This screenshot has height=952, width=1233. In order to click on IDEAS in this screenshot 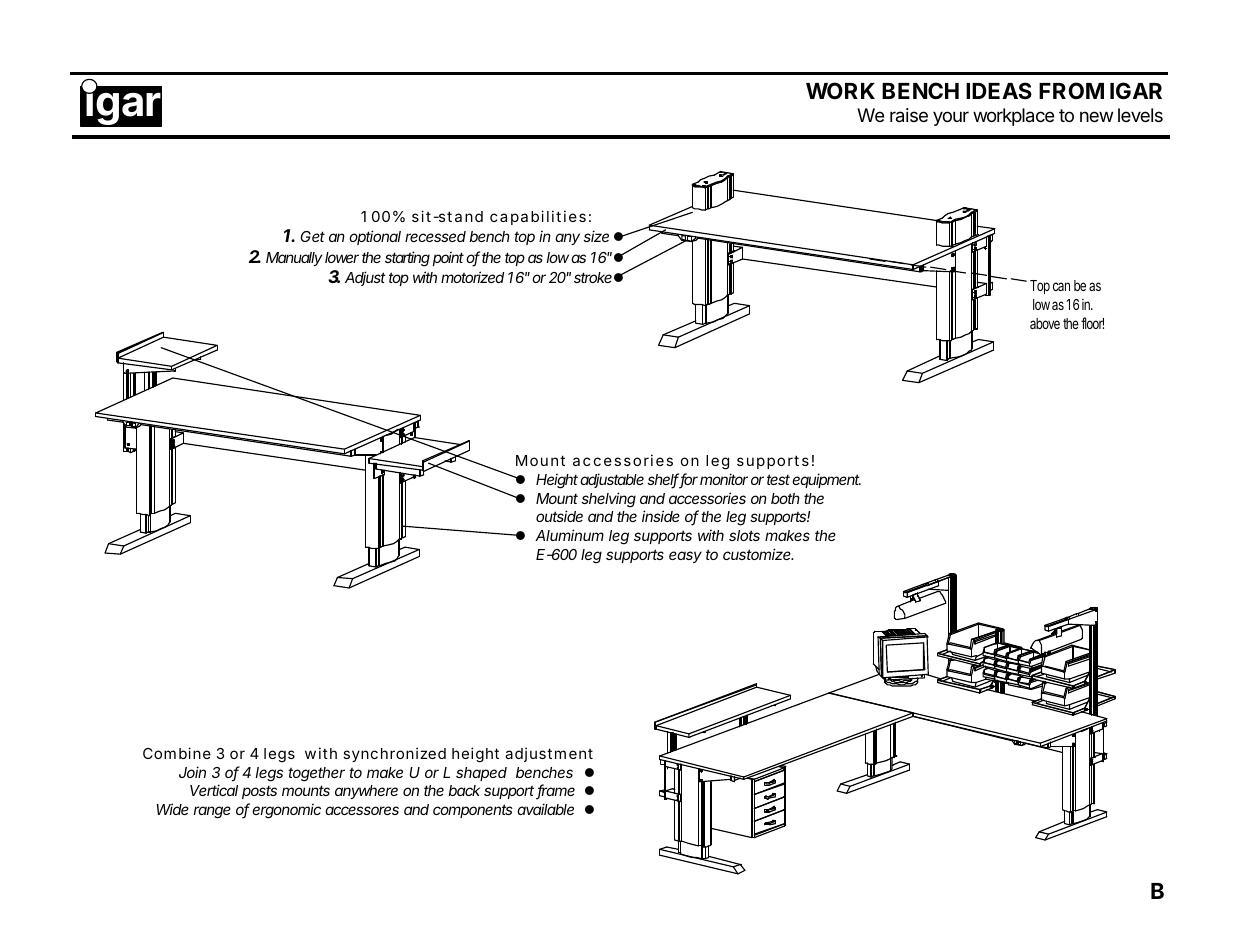, I will do `click(999, 90)`.
